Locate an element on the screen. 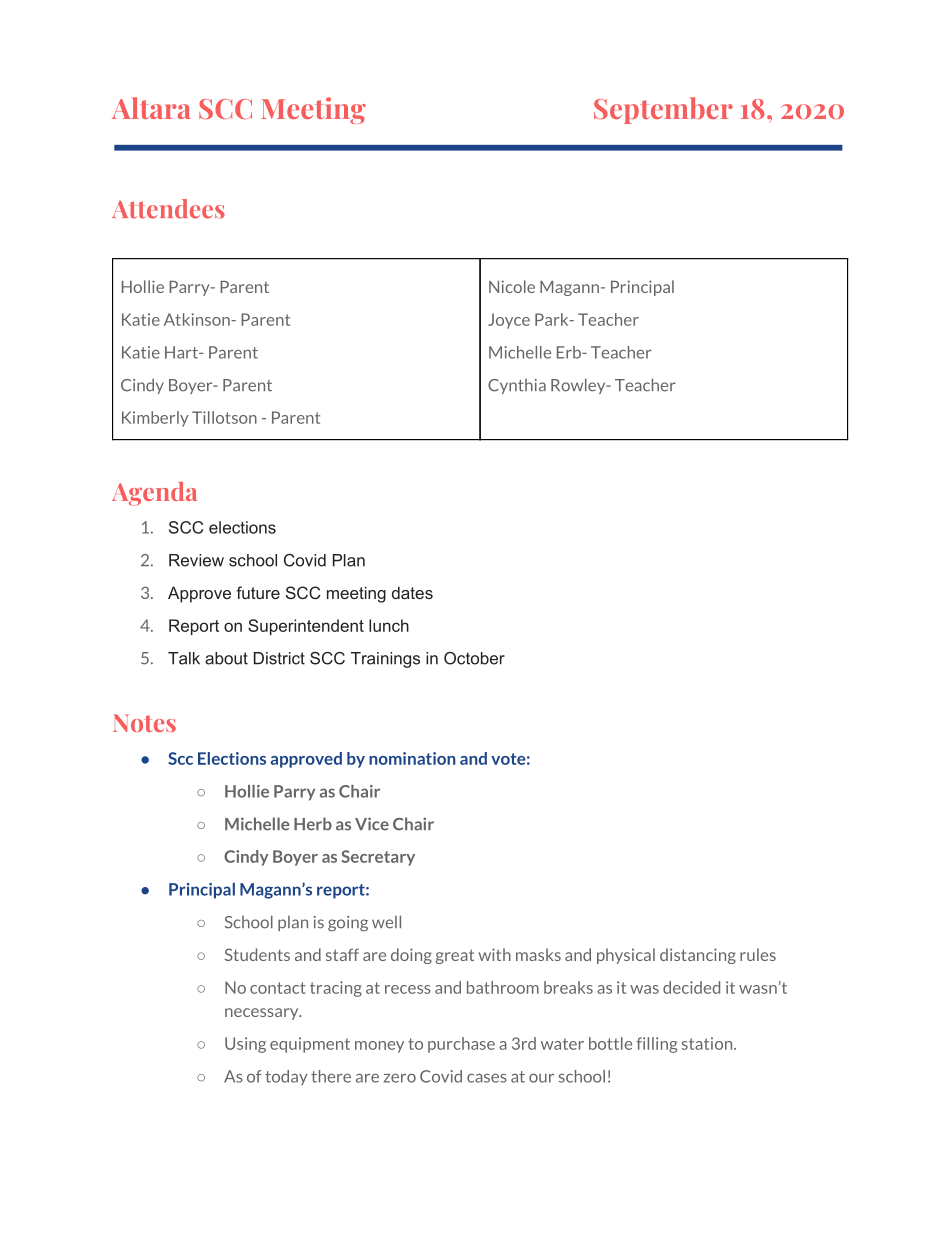  Kimberly is located at coordinates (155, 419).
